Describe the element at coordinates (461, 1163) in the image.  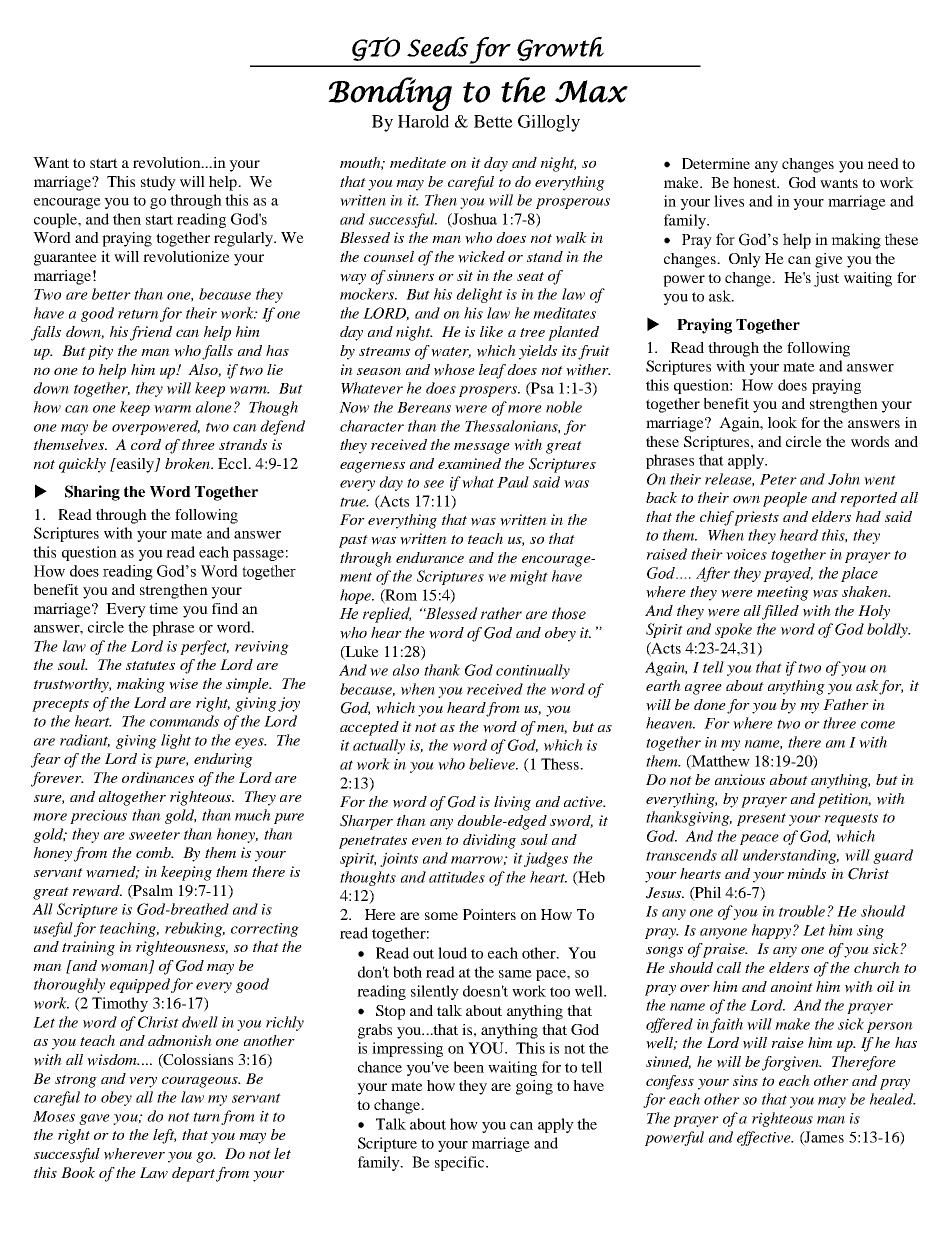
I see `specific` at that location.
